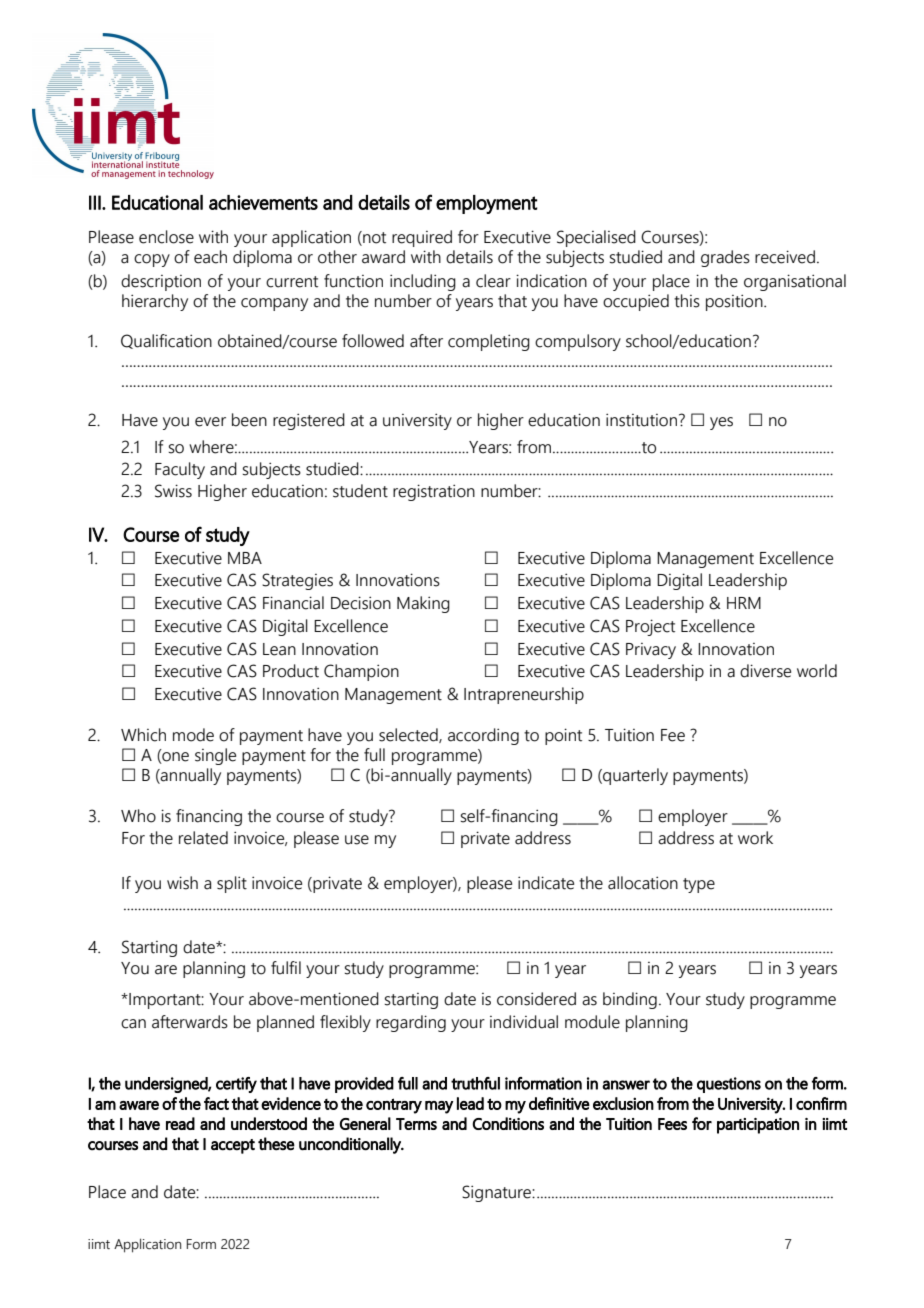 The image size is (924, 1308). I want to click on registration, so click(434, 492).
